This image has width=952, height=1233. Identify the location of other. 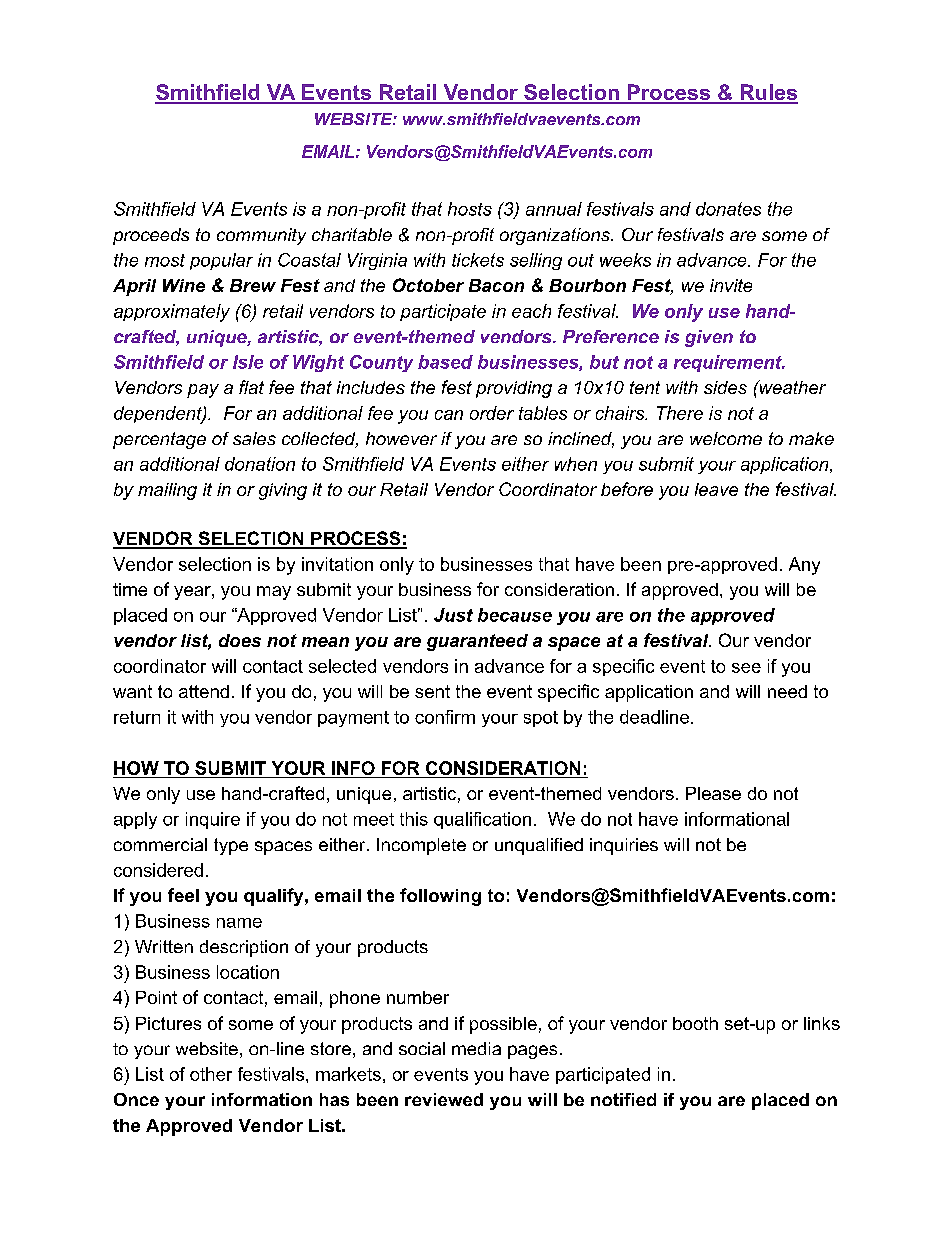
(211, 1074).
